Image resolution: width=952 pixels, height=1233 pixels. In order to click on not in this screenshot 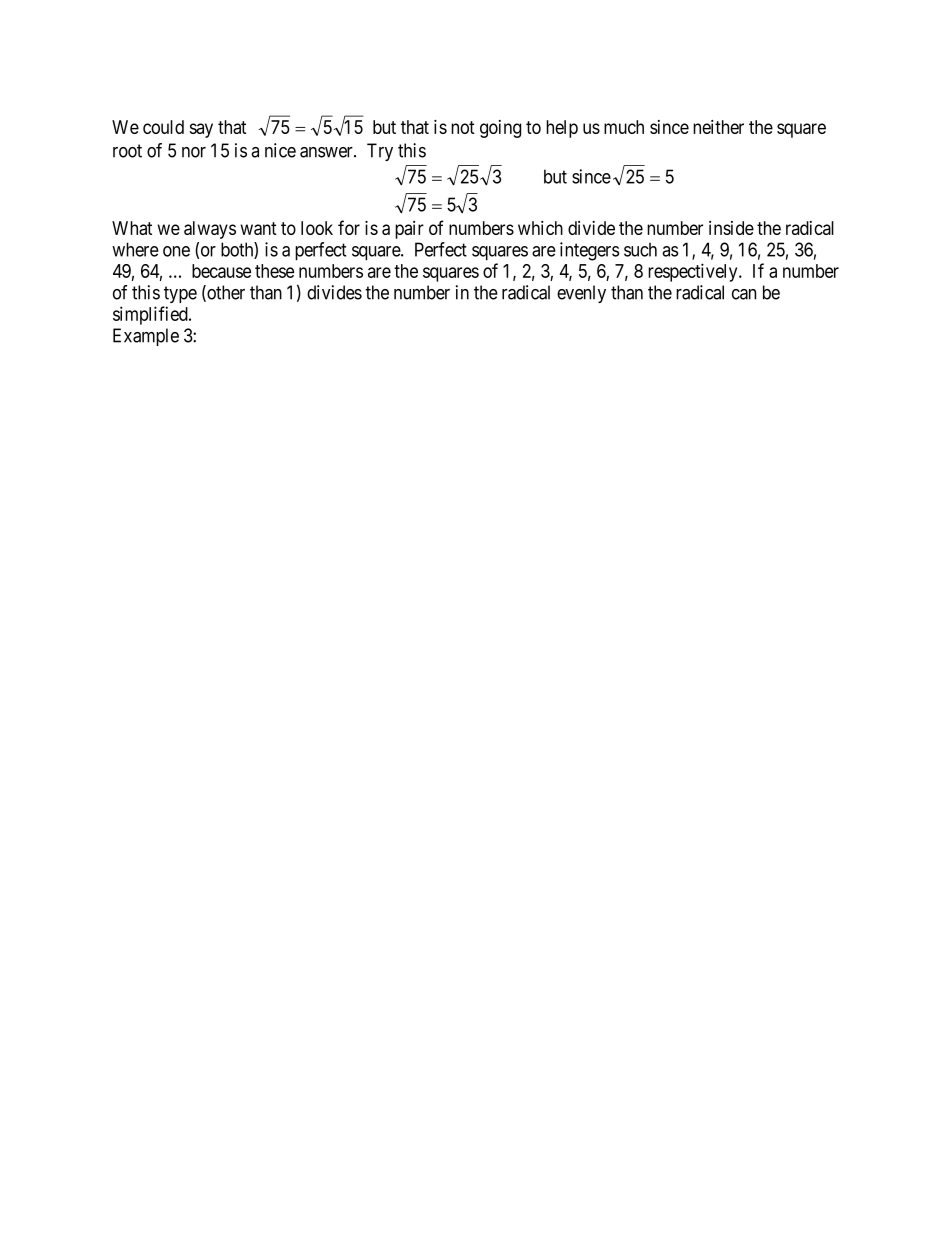, I will do `click(463, 127)`.
